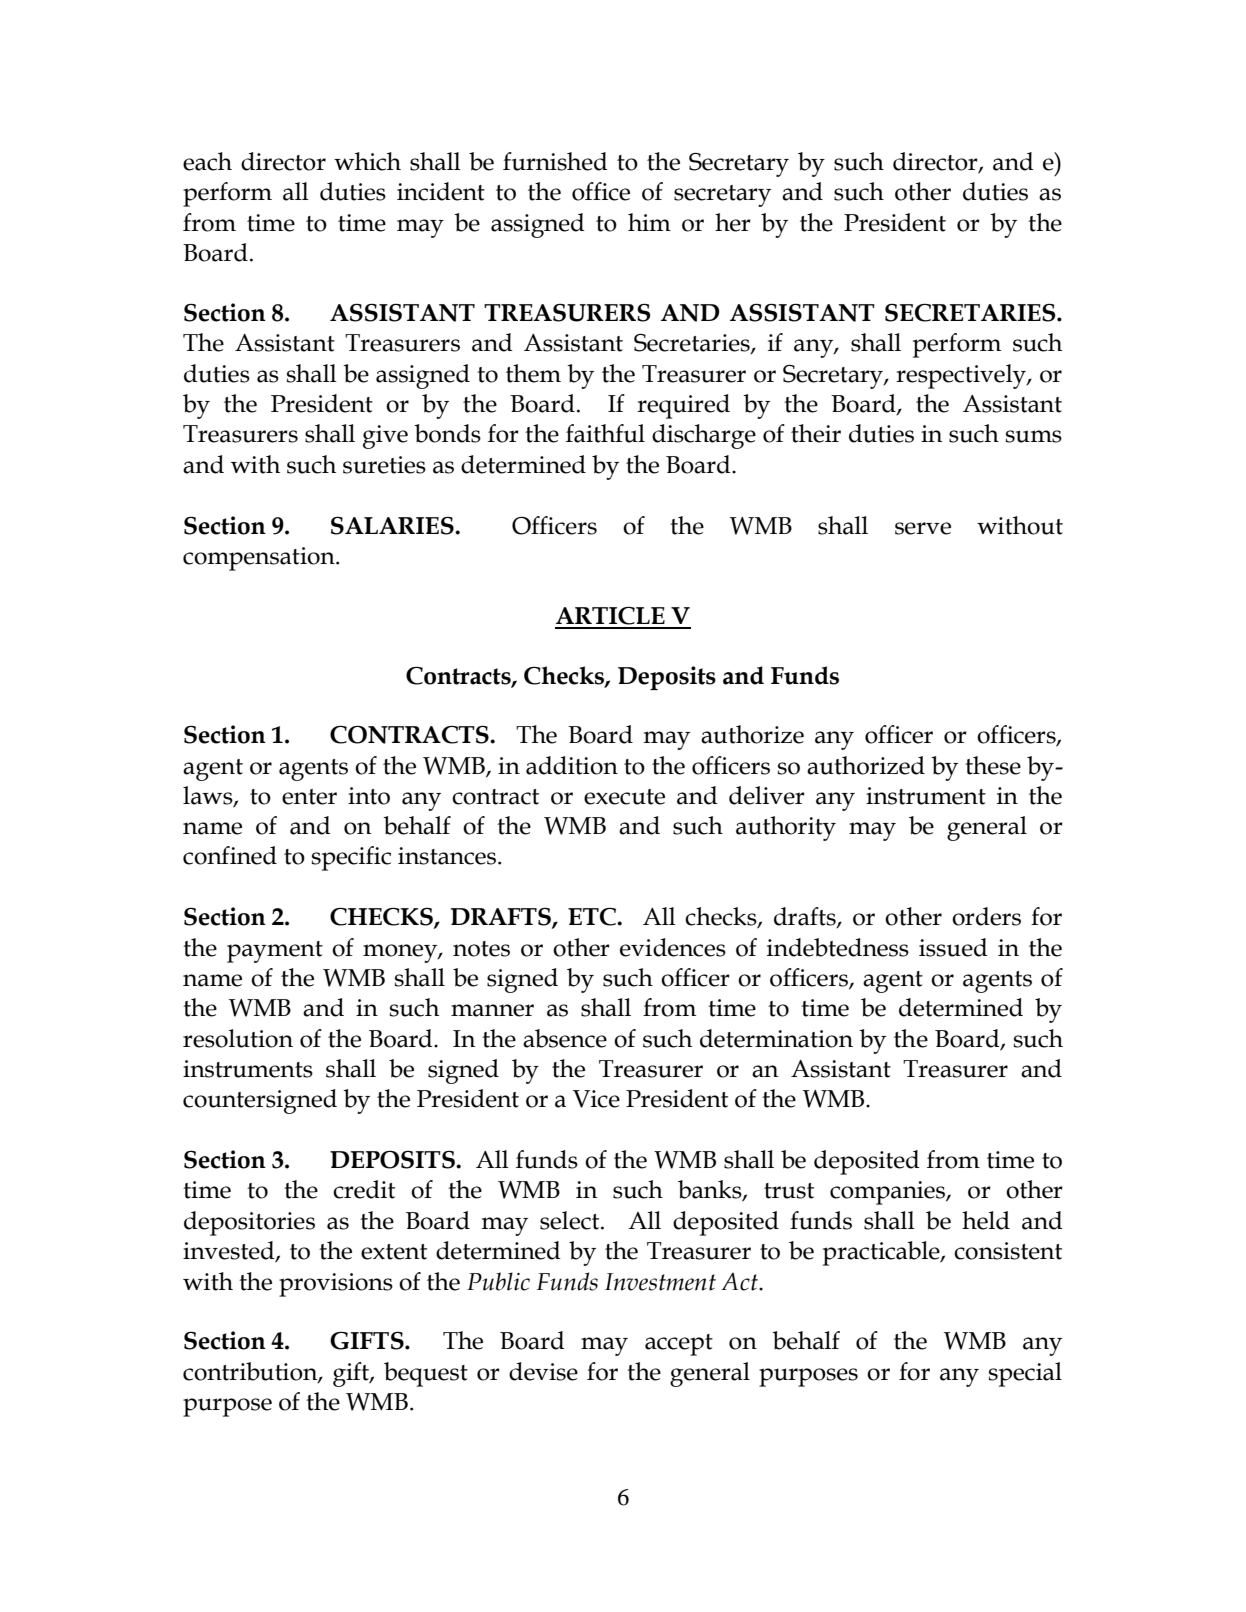 Image resolution: width=1246 pixels, height=1612 pixels. I want to click on respectively, so click(962, 376).
